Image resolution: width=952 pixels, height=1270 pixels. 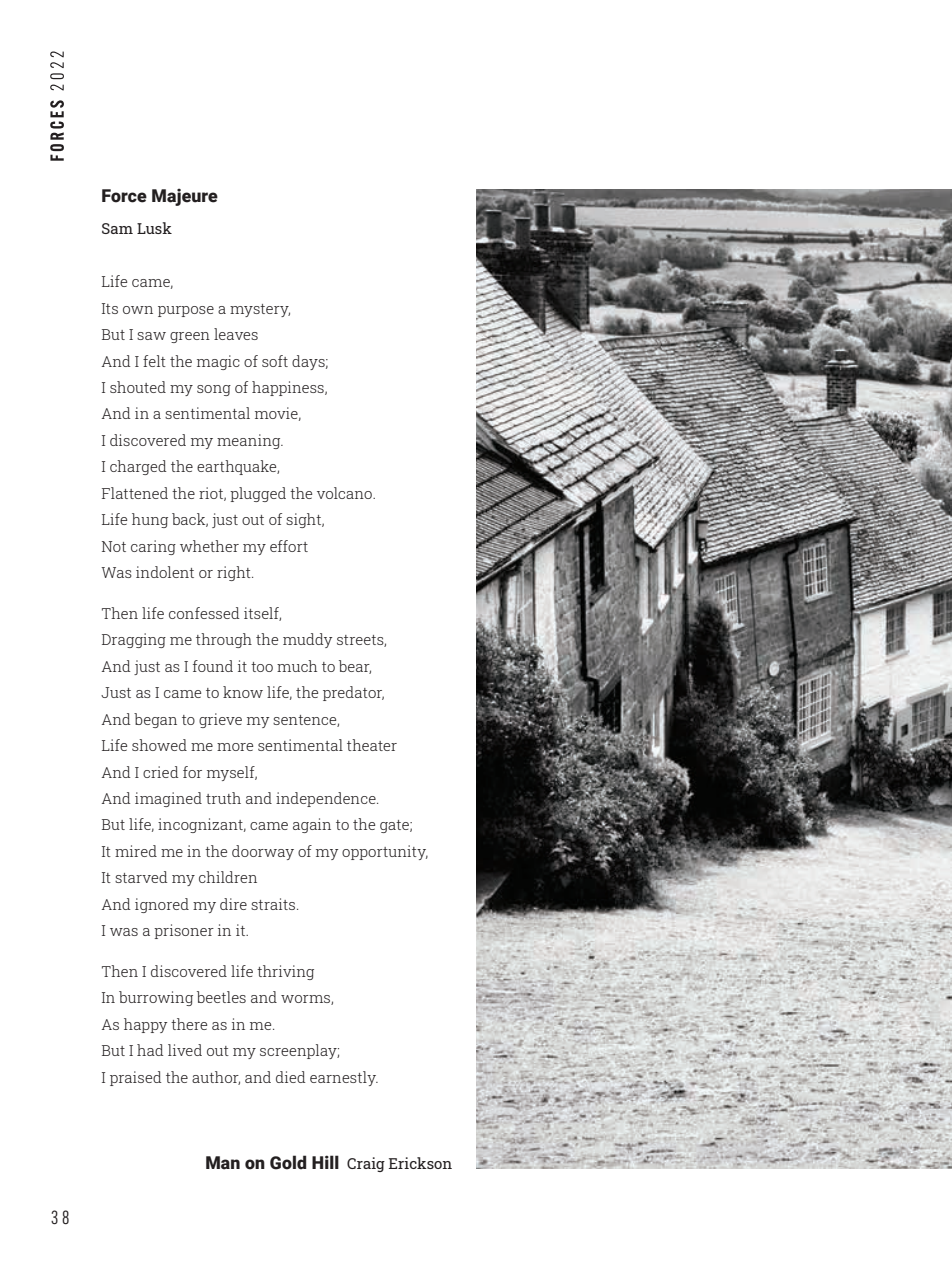 I want to click on Lusk, so click(x=154, y=228).
